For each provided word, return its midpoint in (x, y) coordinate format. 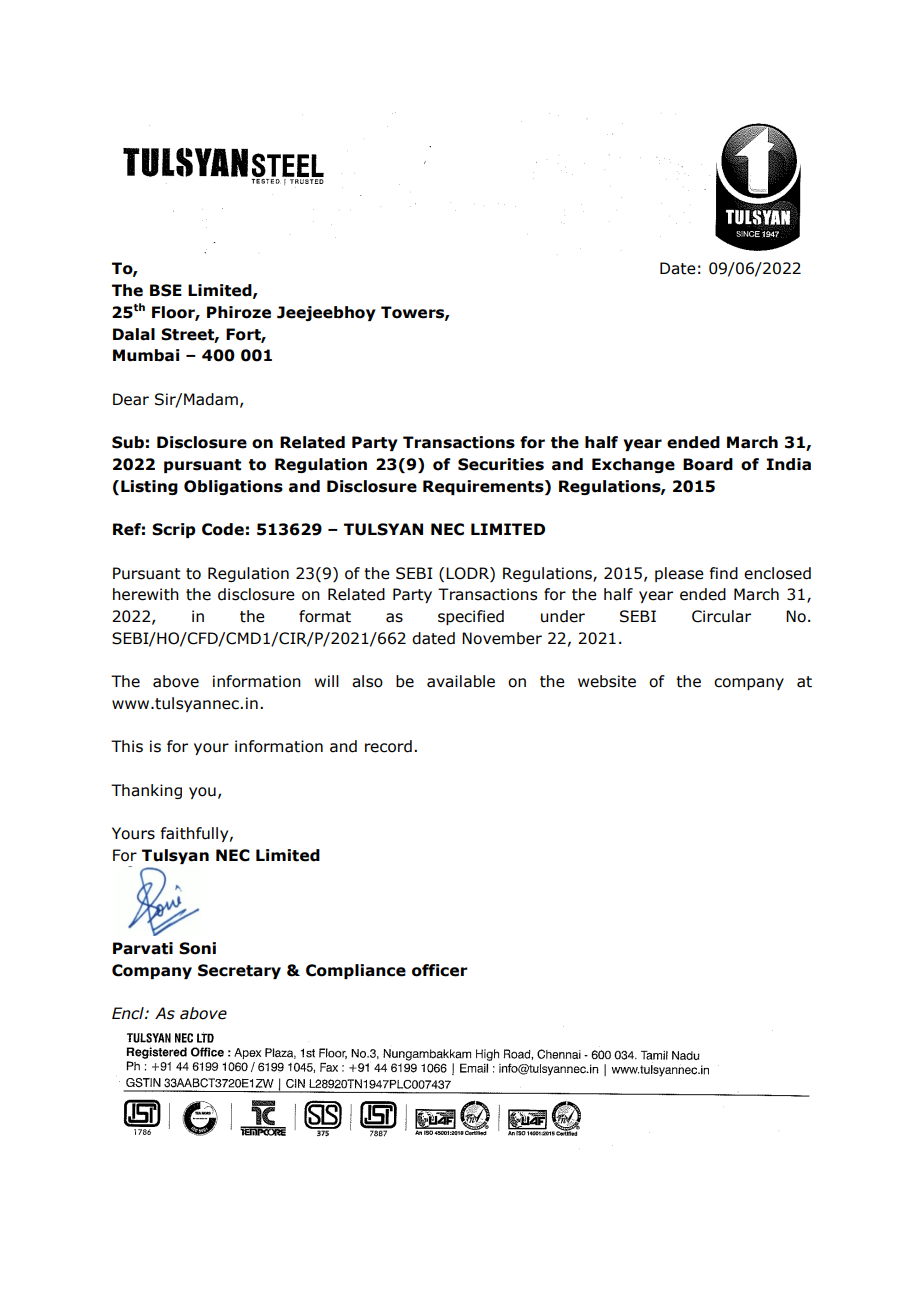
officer (440, 970)
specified (471, 617)
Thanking (146, 791)
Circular (721, 616)
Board (708, 464)
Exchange (633, 465)
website (607, 681)
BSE (166, 290)
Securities (501, 464)
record (388, 746)
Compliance (356, 971)
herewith (146, 594)
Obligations (233, 487)
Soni (197, 948)
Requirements (484, 487)
